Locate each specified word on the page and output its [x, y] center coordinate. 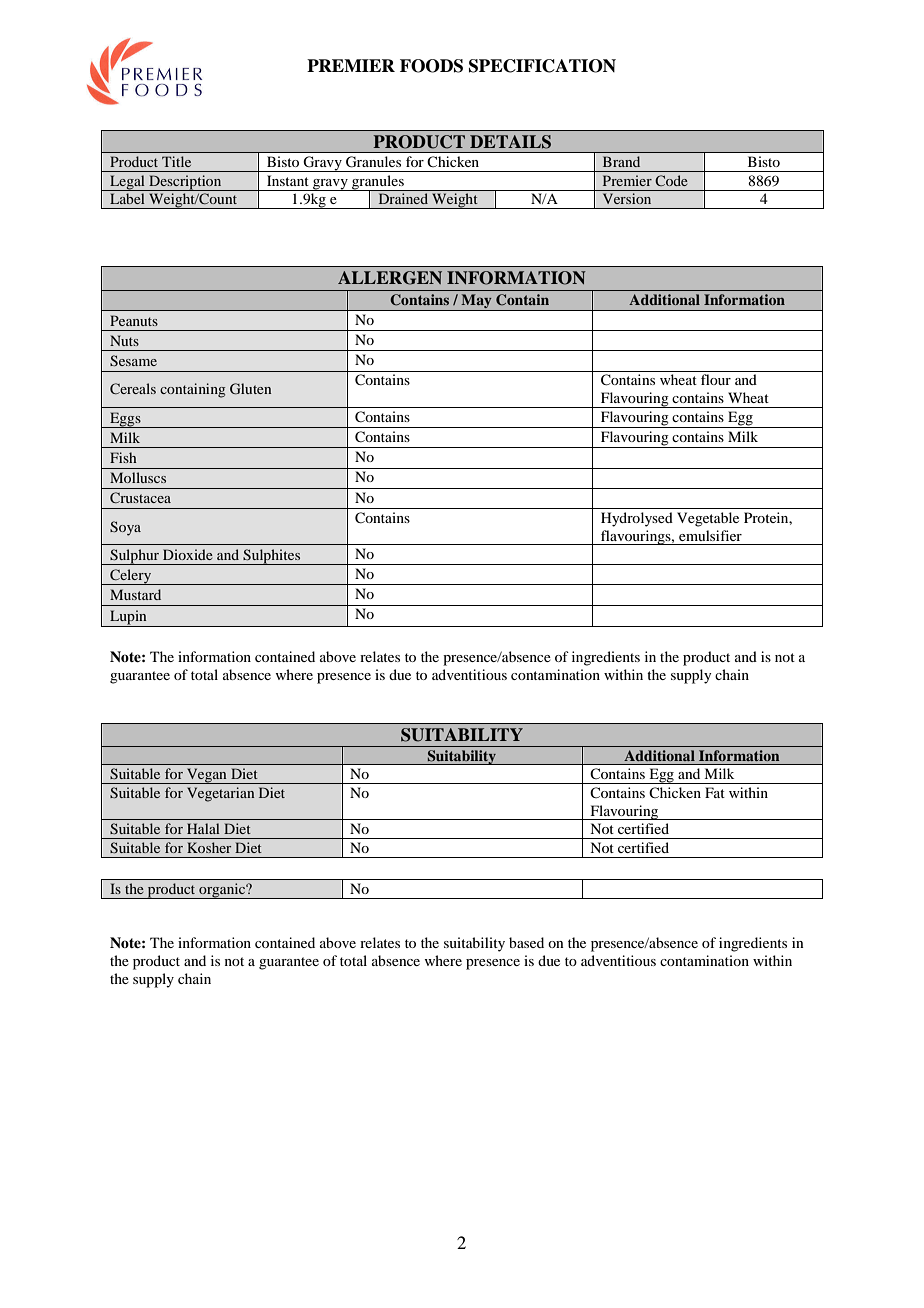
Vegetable [708, 519]
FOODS [431, 66]
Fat [715, 792]
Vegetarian [220, 794]
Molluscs [138, 477]
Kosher [209, 847]
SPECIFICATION [542, 66]
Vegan [207, 776]
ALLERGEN [390, 278]
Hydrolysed [637, 519]
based [526, 942]
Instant [288, 180]
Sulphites [272, 557]
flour [716, 379]
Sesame [133, 361]
